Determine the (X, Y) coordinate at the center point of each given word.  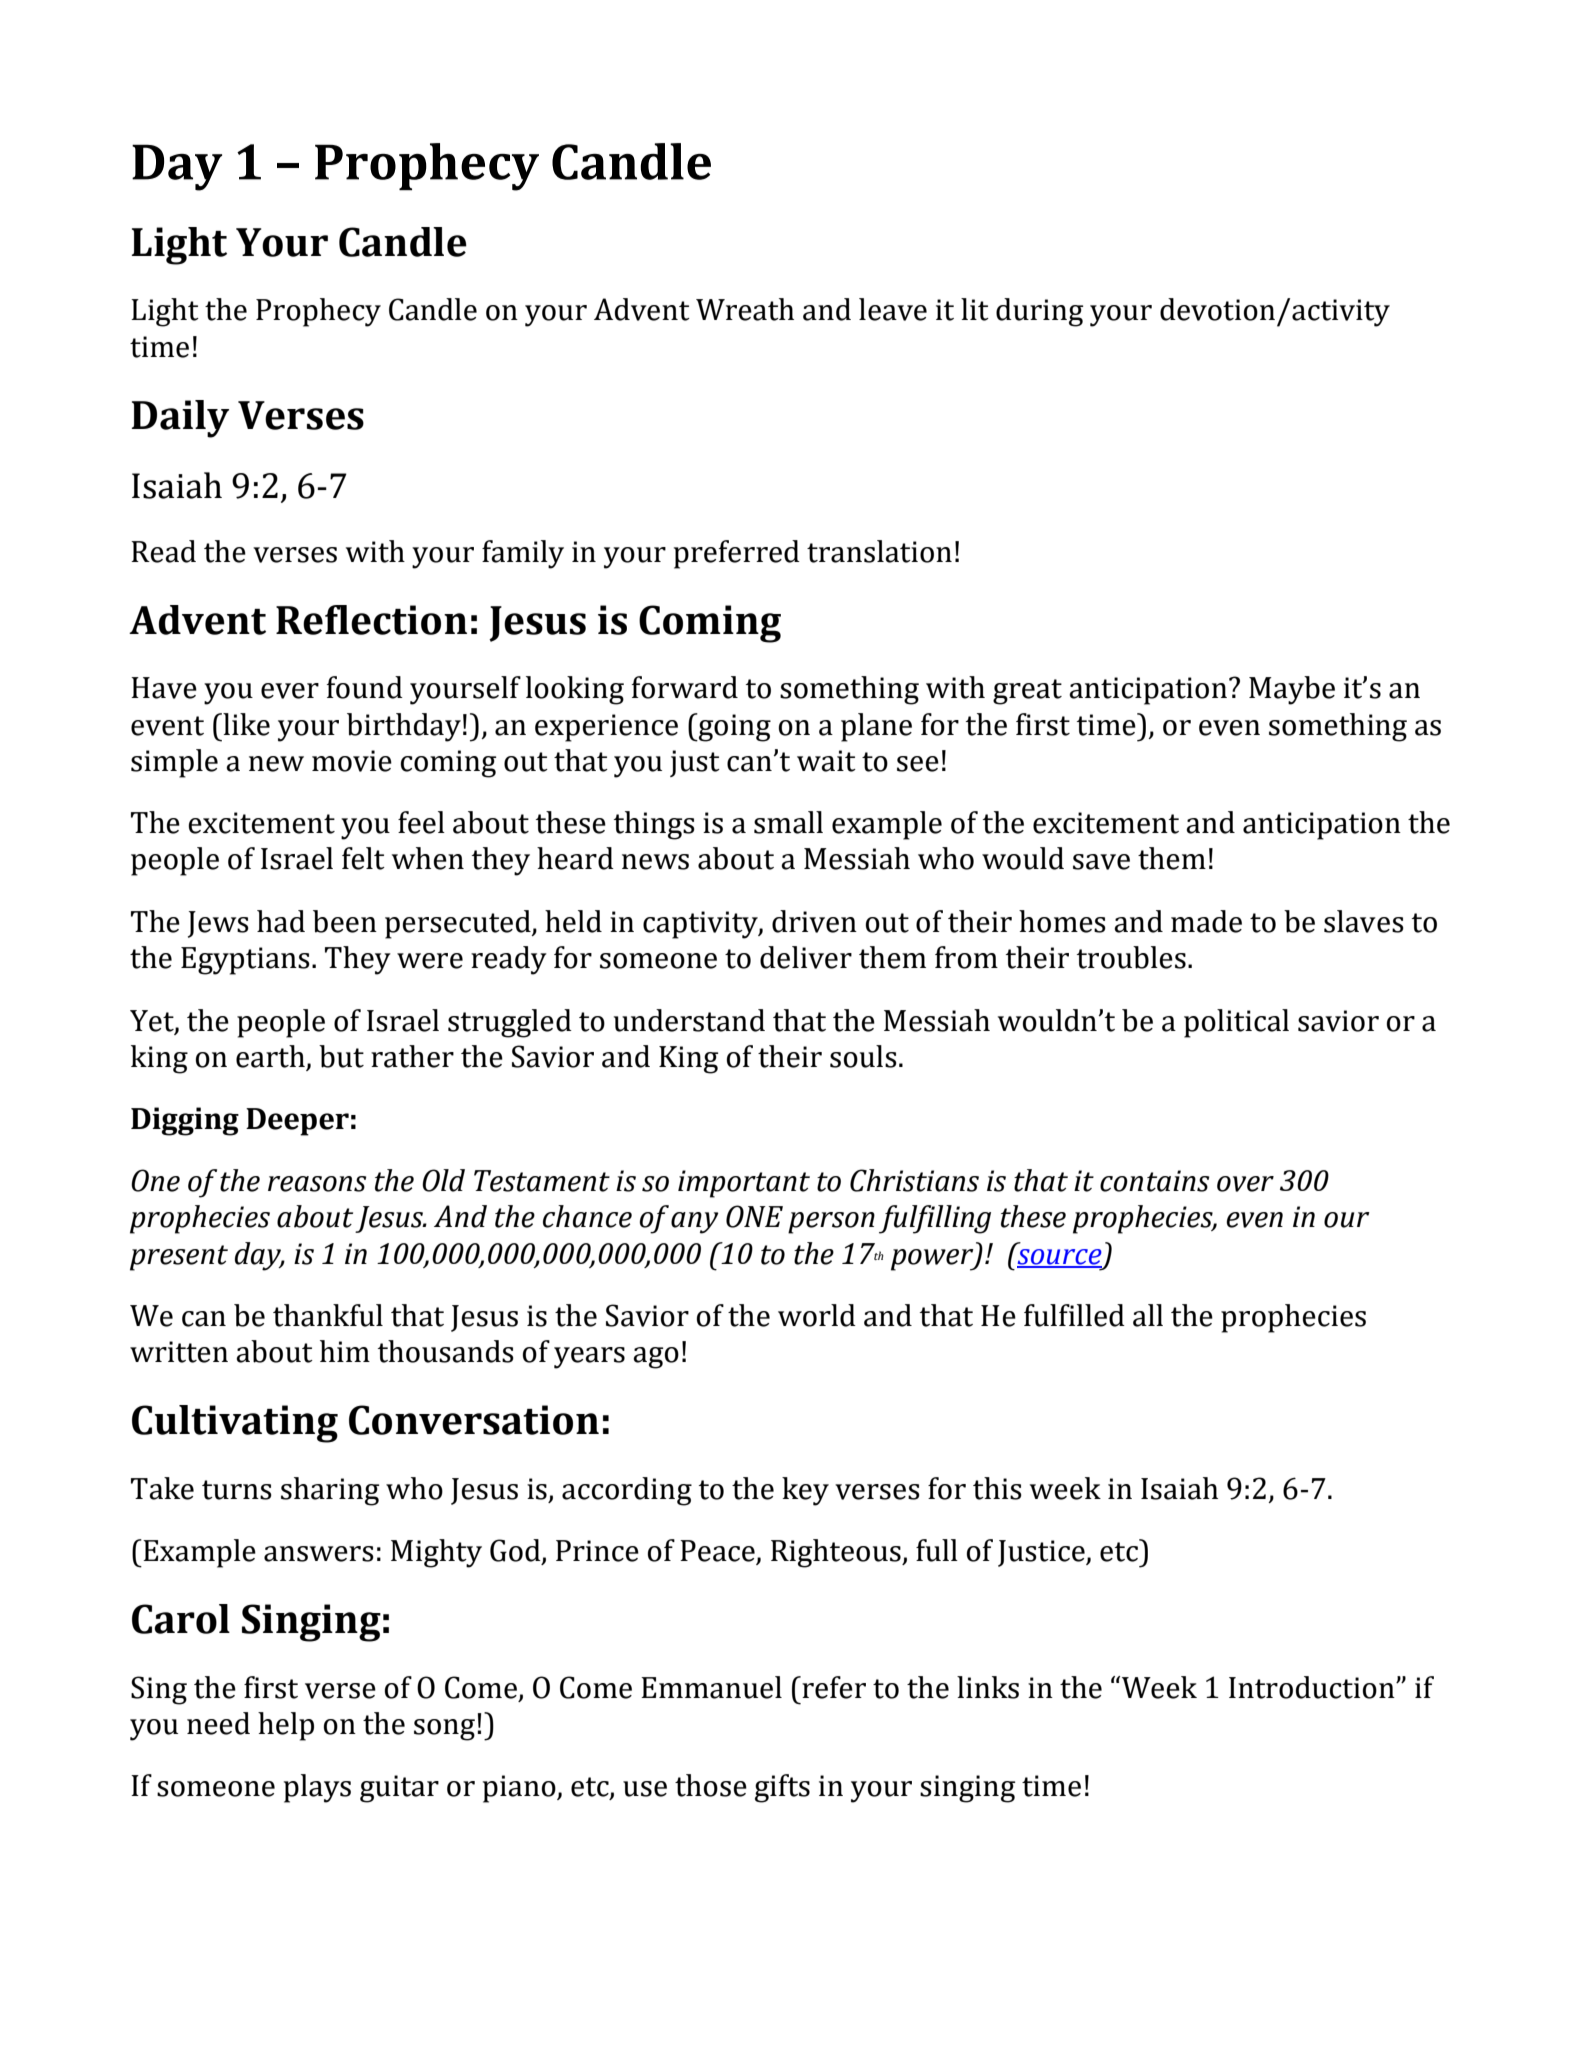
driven (814, 921)
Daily (180, 419)
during (1039, 312)
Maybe (1292, 690)
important (744, 1184)
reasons (317, 1184)
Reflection (371, 620)
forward (685, 687)
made (1206, 921)
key (805, 1491)
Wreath (745, 309)
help (286, 1726)
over (1245, 1184)
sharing (330, 1491)
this (997, 1488)
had (281, 921)
